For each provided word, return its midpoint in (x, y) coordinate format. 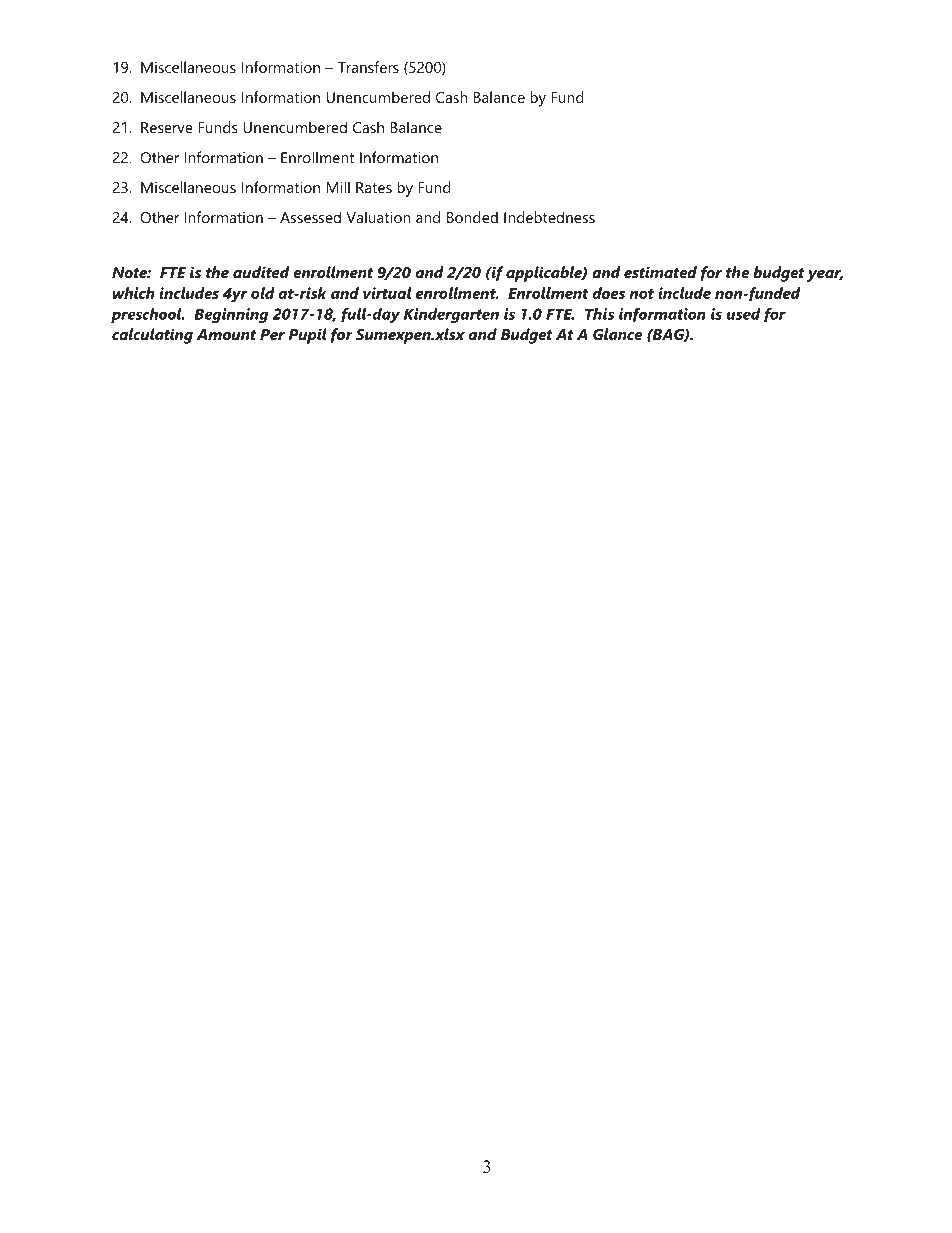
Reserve (167, 127)
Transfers (368, 67)
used (743, 314)
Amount (226, 334)
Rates (374, 187)
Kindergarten (451, 315)
